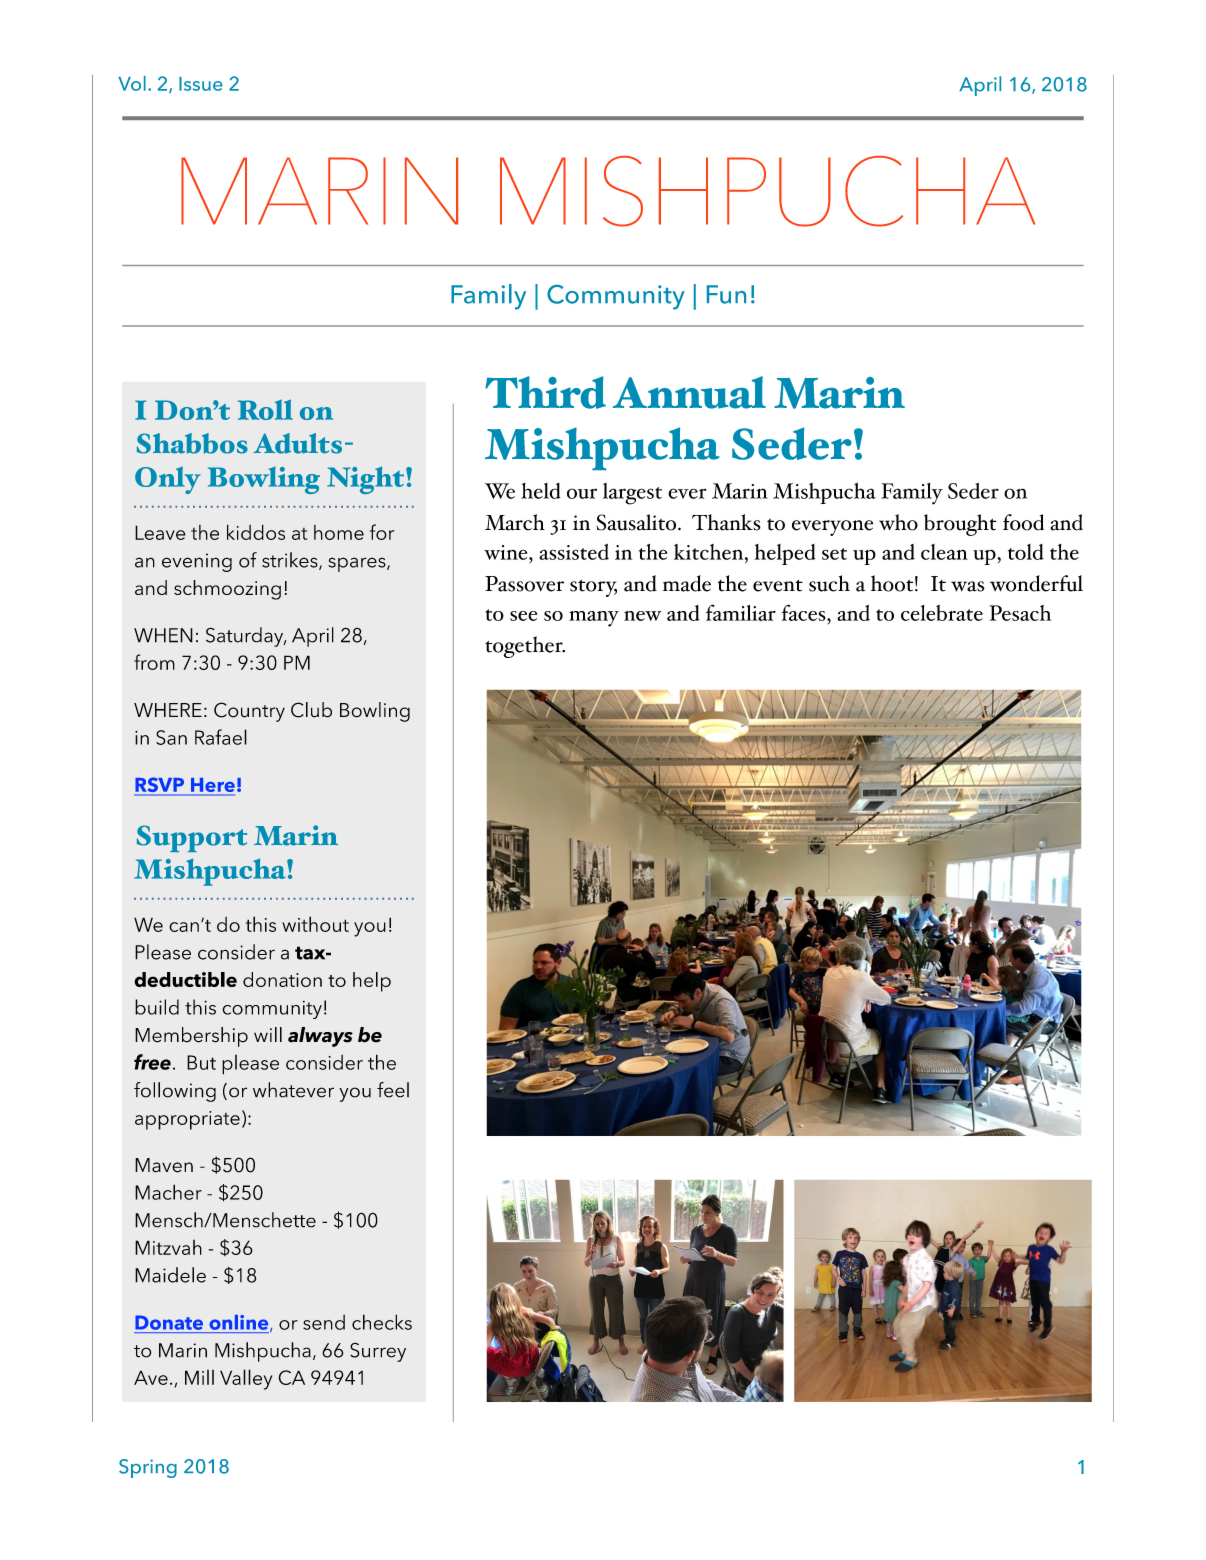 This image has height=1560, width=1206. What do you see at coordinates (582, 493) in the image?
I see `our` at bounding box center [582, 493].
